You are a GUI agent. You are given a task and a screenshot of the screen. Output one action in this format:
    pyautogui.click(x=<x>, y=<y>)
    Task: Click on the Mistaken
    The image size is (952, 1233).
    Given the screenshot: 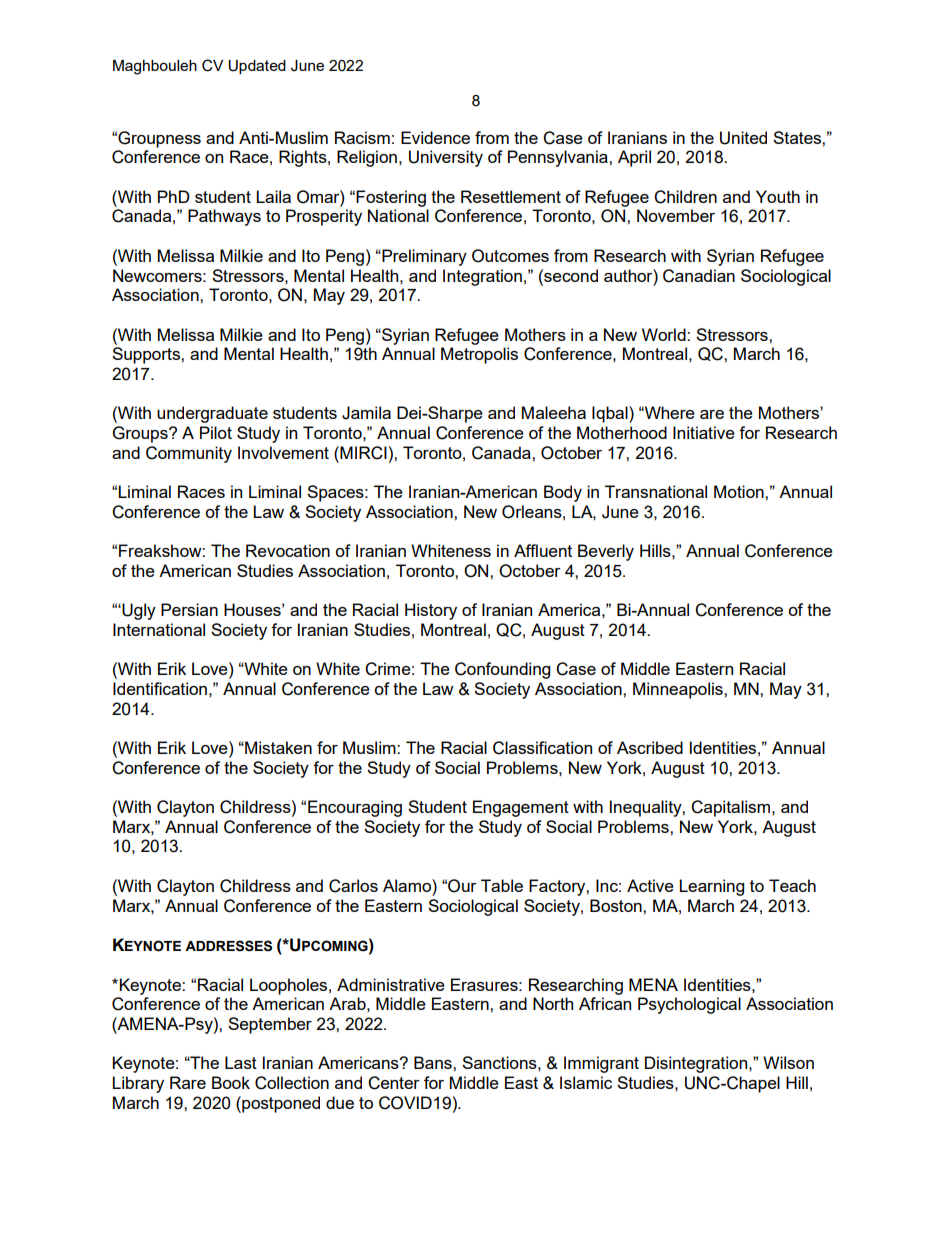 What is the action you would take?
    pyautogui.click(x=277, y=747)
